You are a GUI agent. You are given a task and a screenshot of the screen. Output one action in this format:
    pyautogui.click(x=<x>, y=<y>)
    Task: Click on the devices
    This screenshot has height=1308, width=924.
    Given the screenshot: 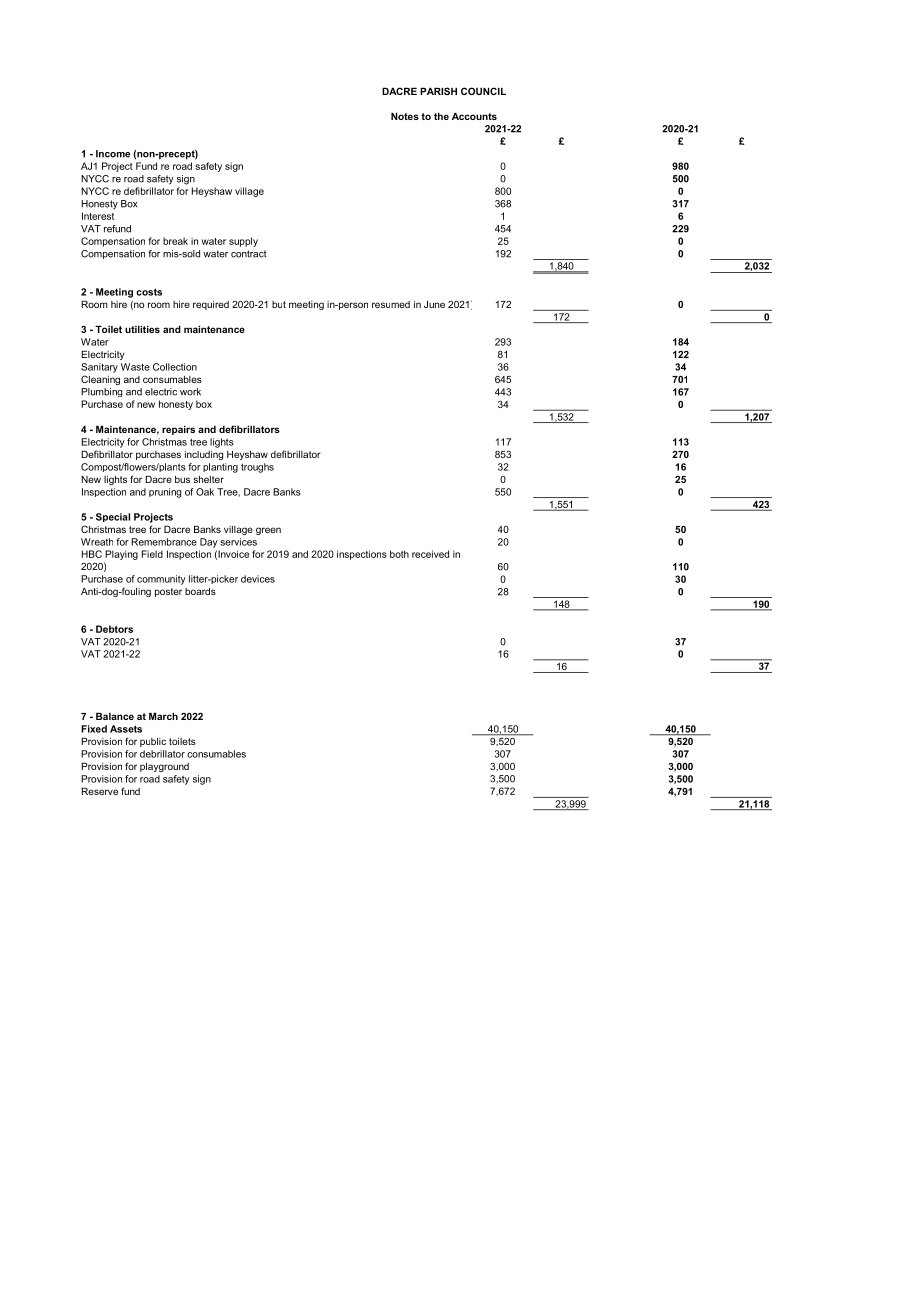 What is the action you would take?
    pyautogui.click(x=258, y=579)
